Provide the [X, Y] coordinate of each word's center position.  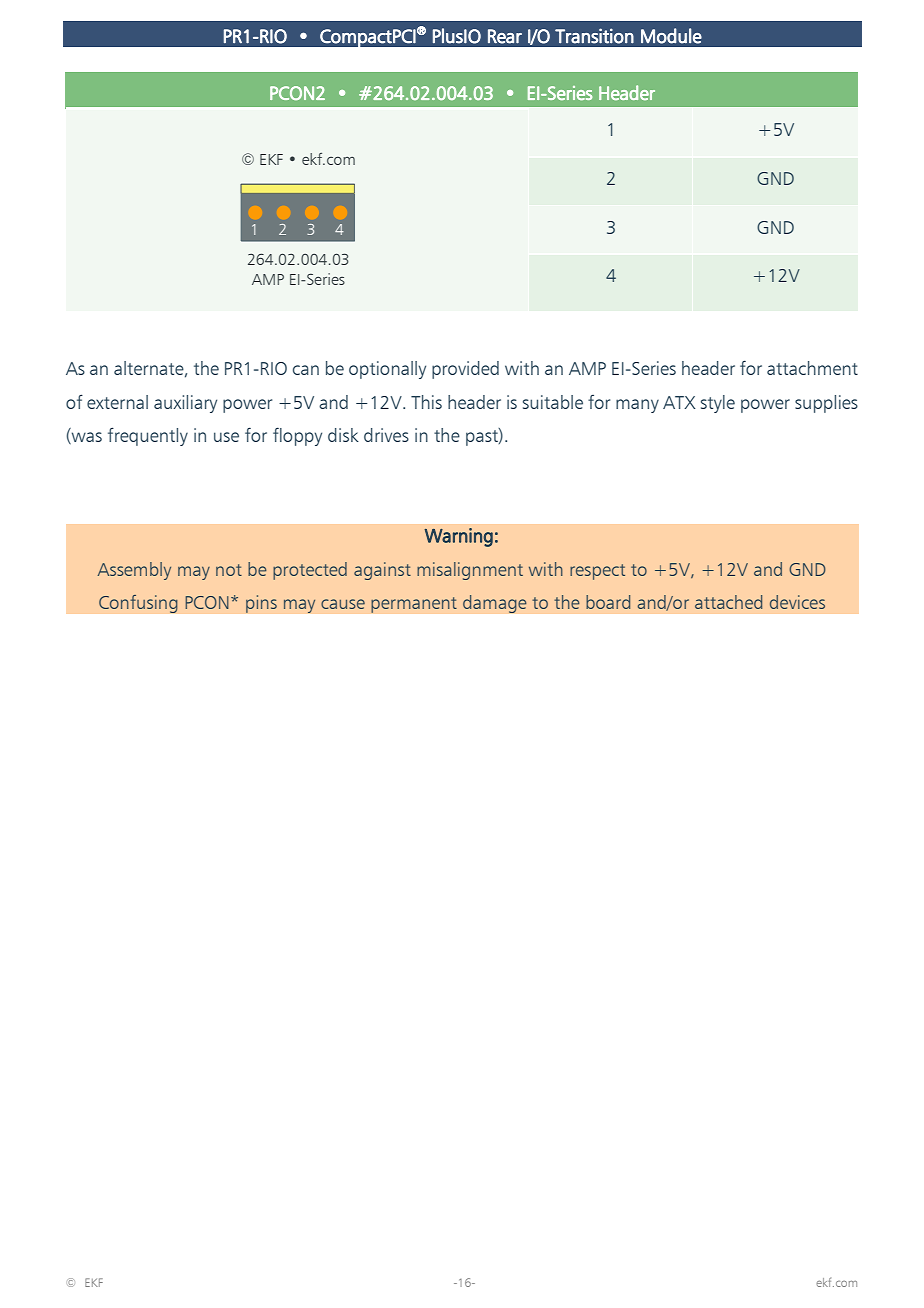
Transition [594, 36]
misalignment [470, 571]
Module [671, 36]
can [306, 370]
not [229, 570]
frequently [148, 436]
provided [465, 370]
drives [386, 435]
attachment [812, 368]
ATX [679, 402]
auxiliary [185, 404]
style [718, 404]
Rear [505, 36]
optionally [387, 370]
